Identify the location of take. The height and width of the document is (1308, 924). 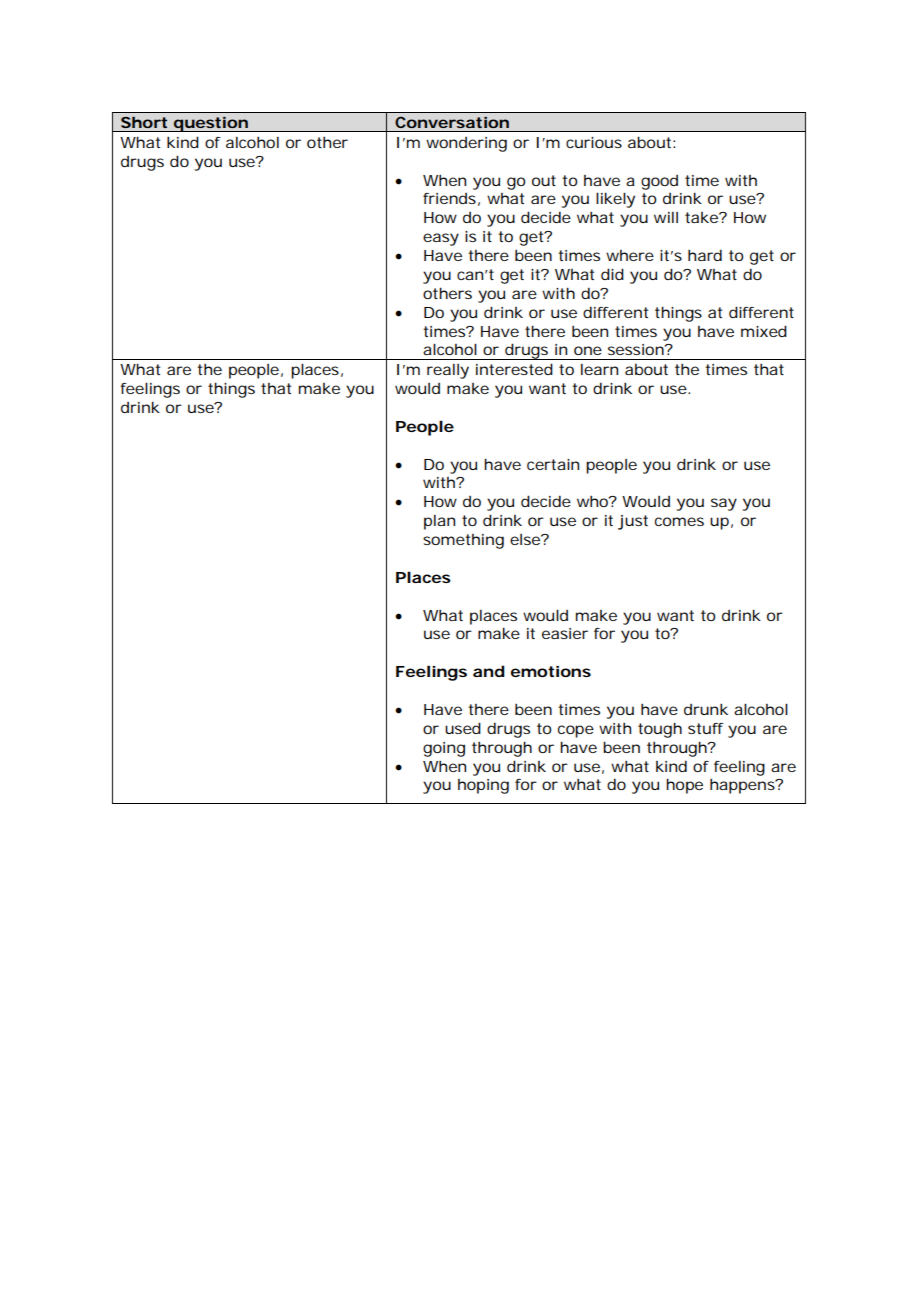
(702, 217).
